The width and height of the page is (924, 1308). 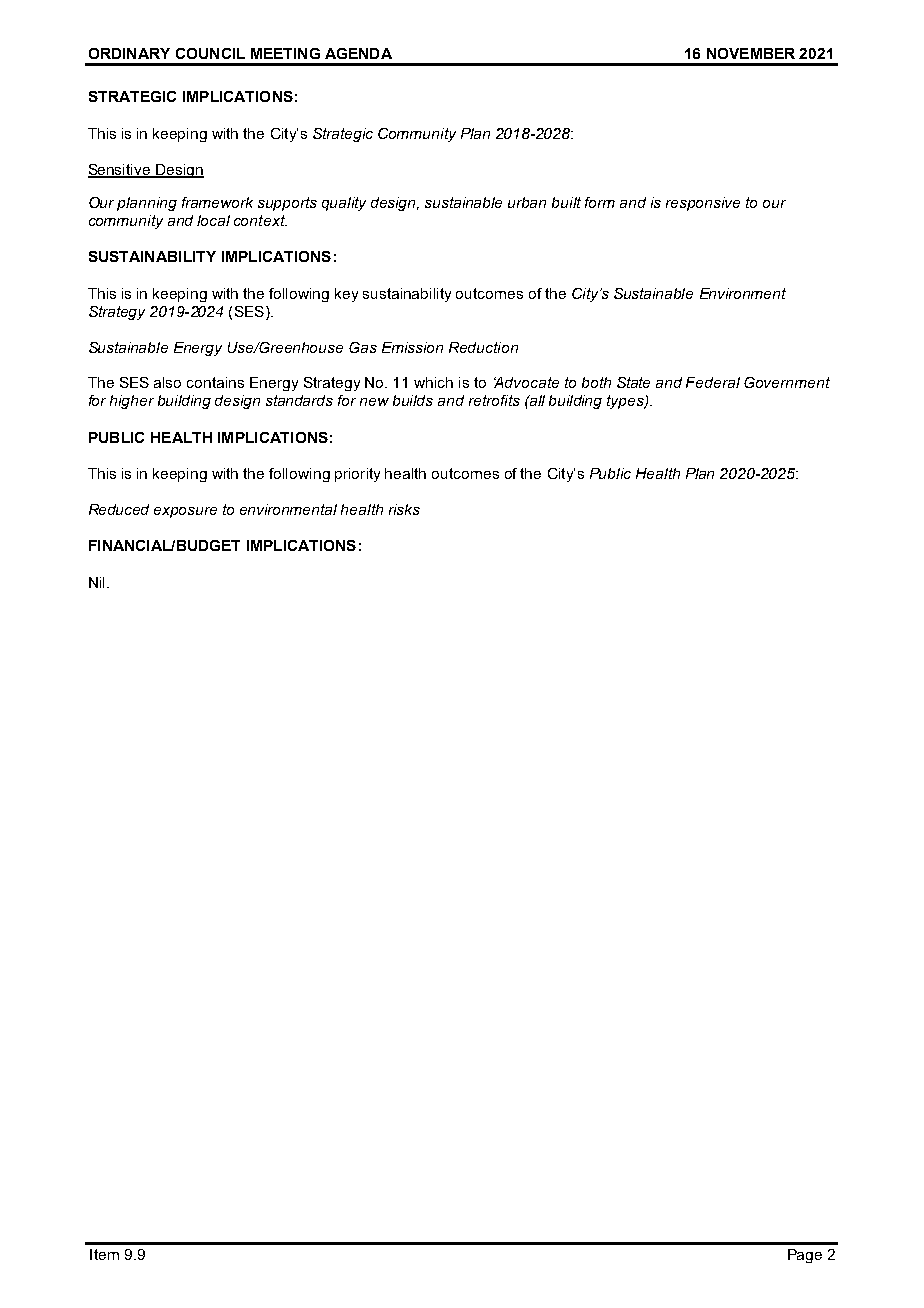 What do you see at coordinates (210, 53) in the page?
I see `COUNCIL` at bounding box center [210, 53].
